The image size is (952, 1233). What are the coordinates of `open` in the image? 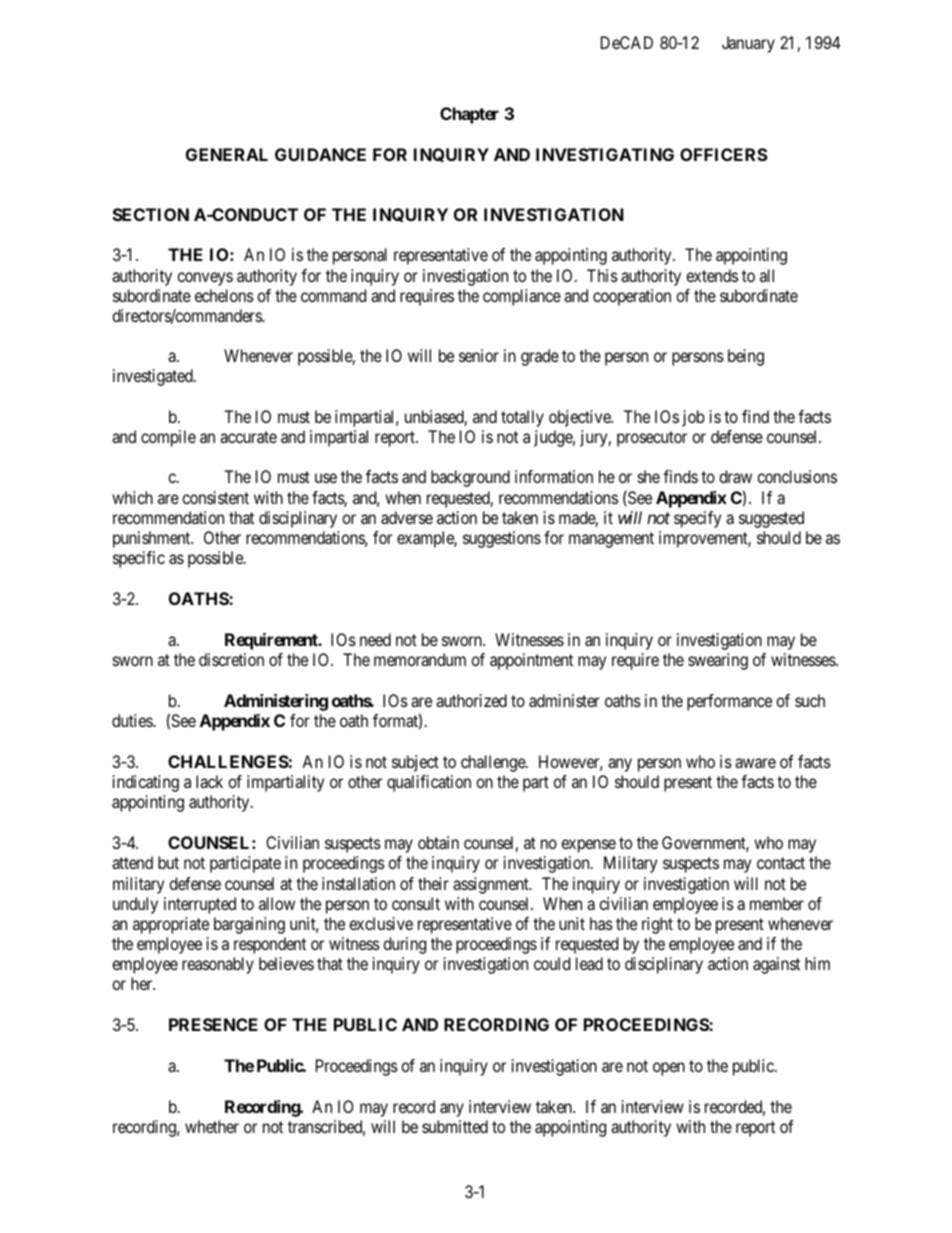 It's located at (669, 1069).
